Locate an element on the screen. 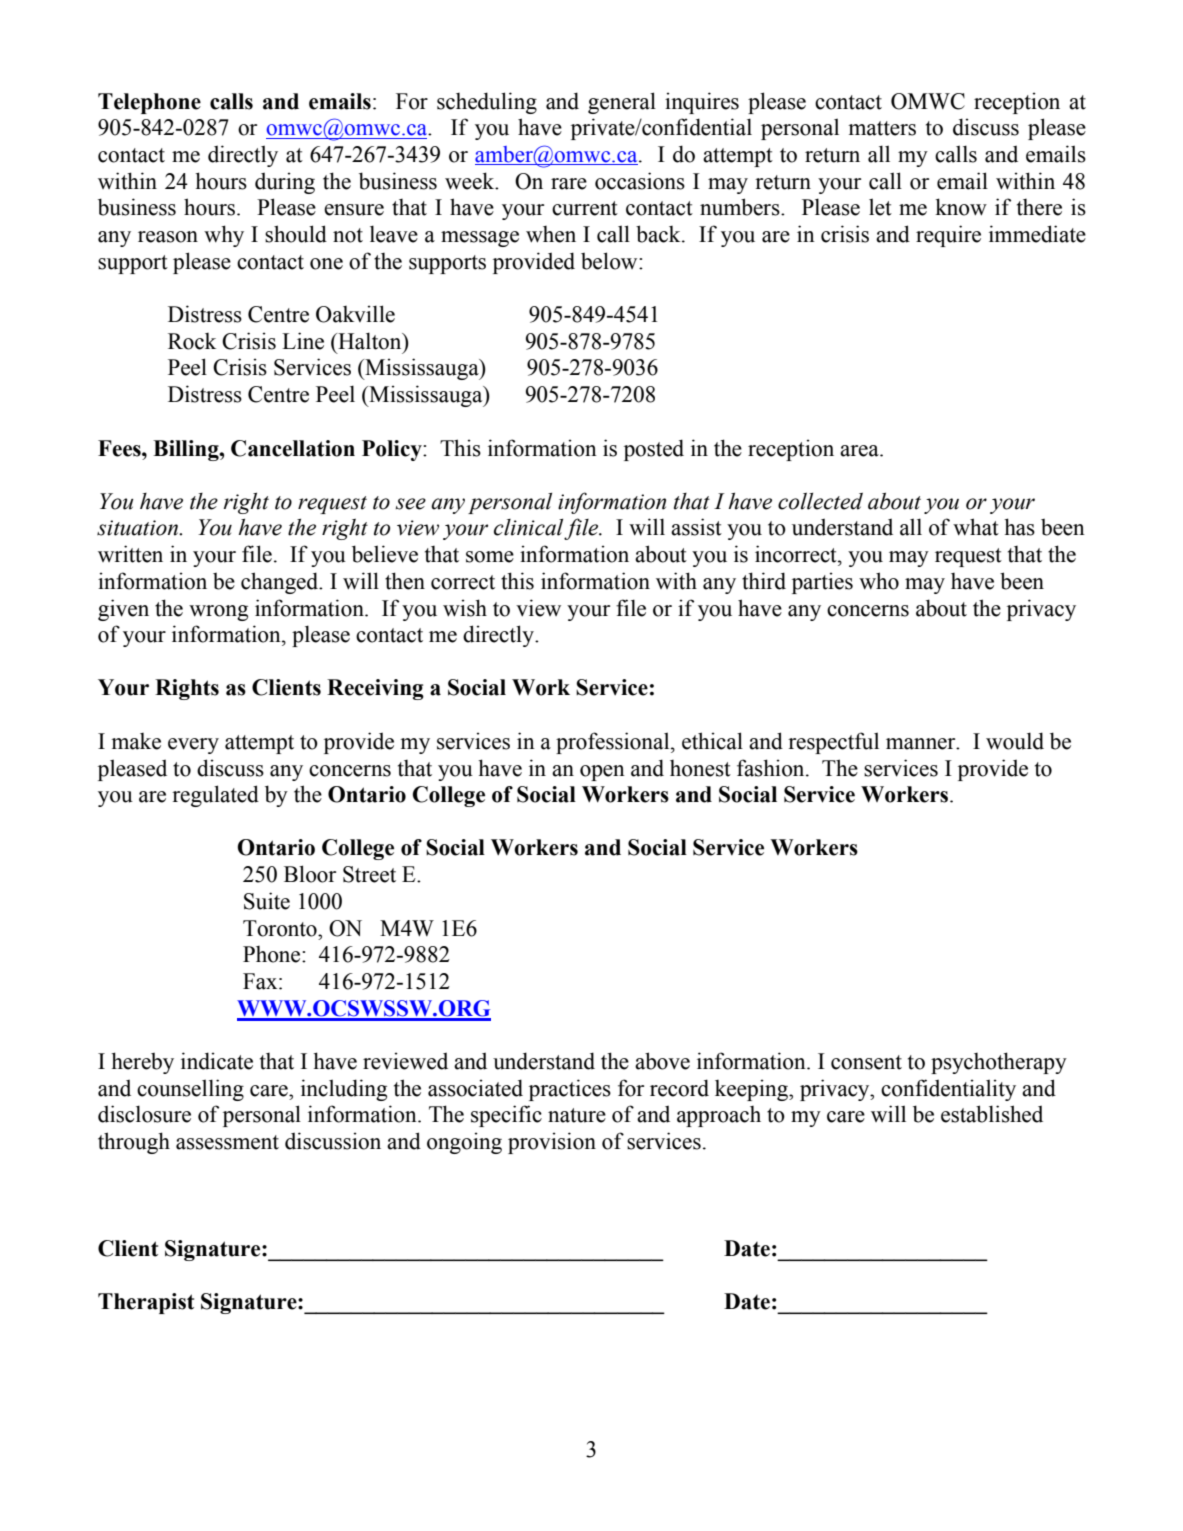  during is located at coordinates (285, 183).
